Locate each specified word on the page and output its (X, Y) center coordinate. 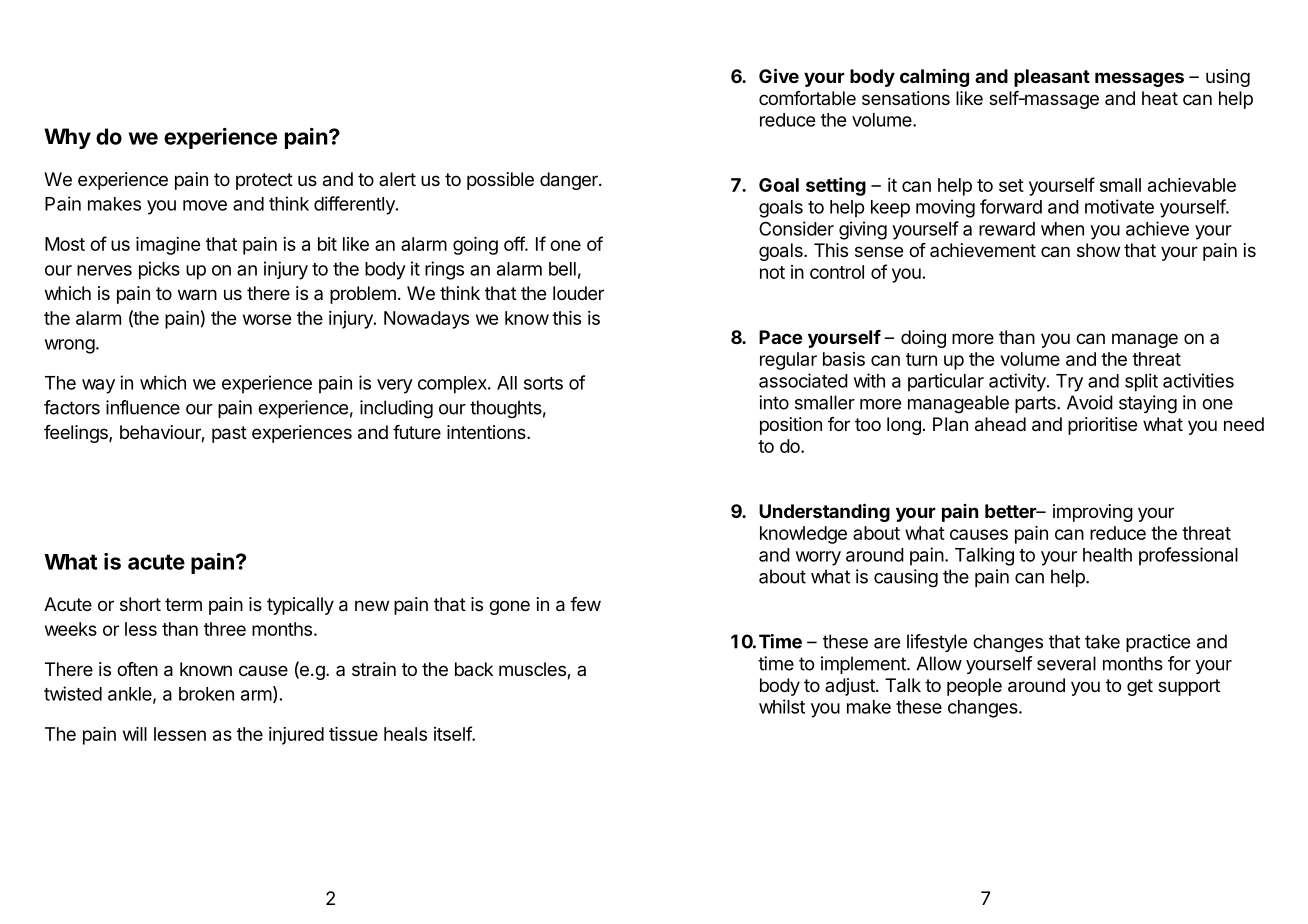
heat (1160, 98)
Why (67, 138)
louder (578, 293)
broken (206, 694)
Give (779, 75)
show (1098, 250)
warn (197, 295)
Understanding (824, 512)
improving (1093, 513)
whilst (782, 706)
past (229, 434)
